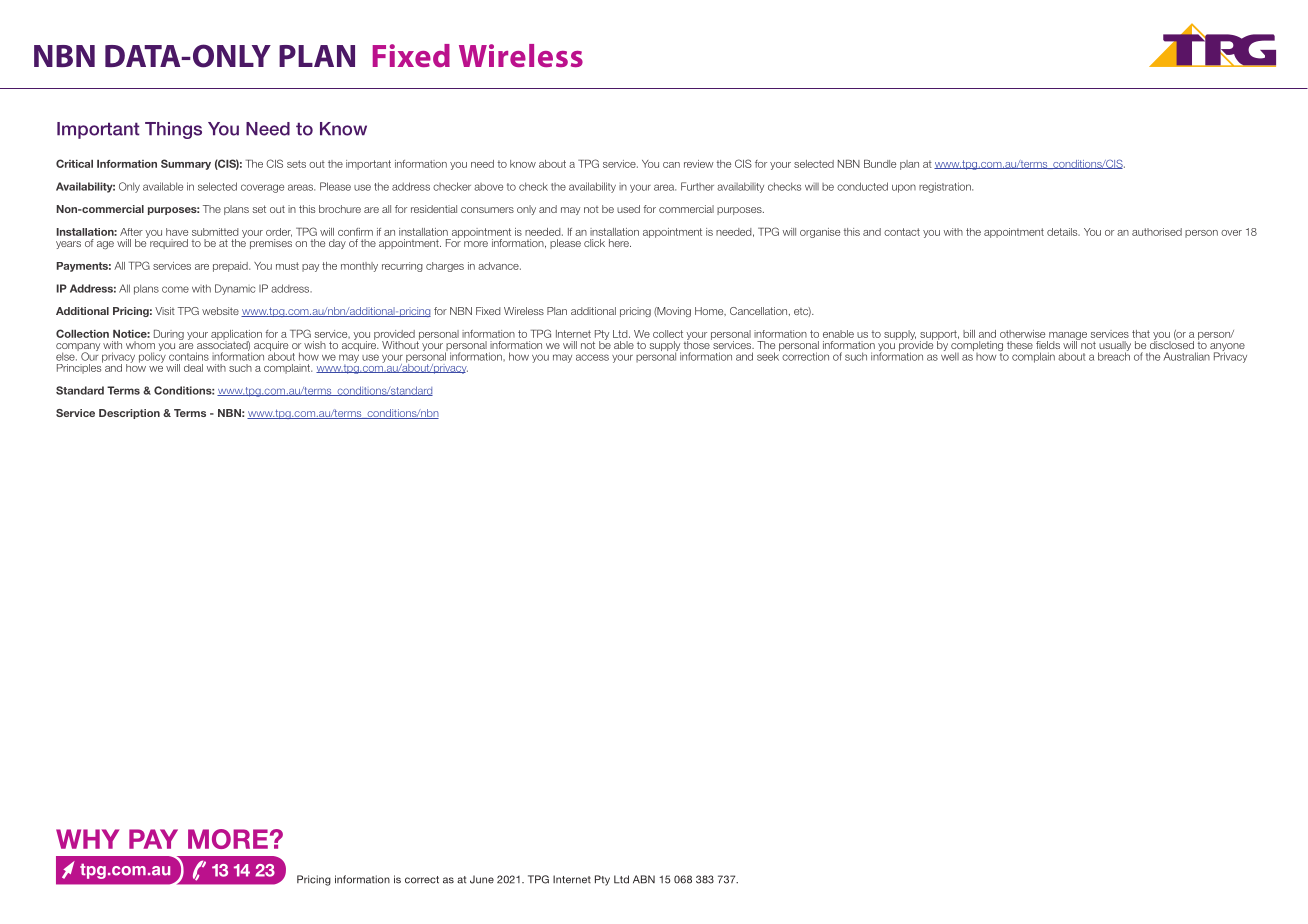  What do you see at coordinates (1114, 355) in the screenshot?
I see `breach` at bounding box center [1114, 355].
